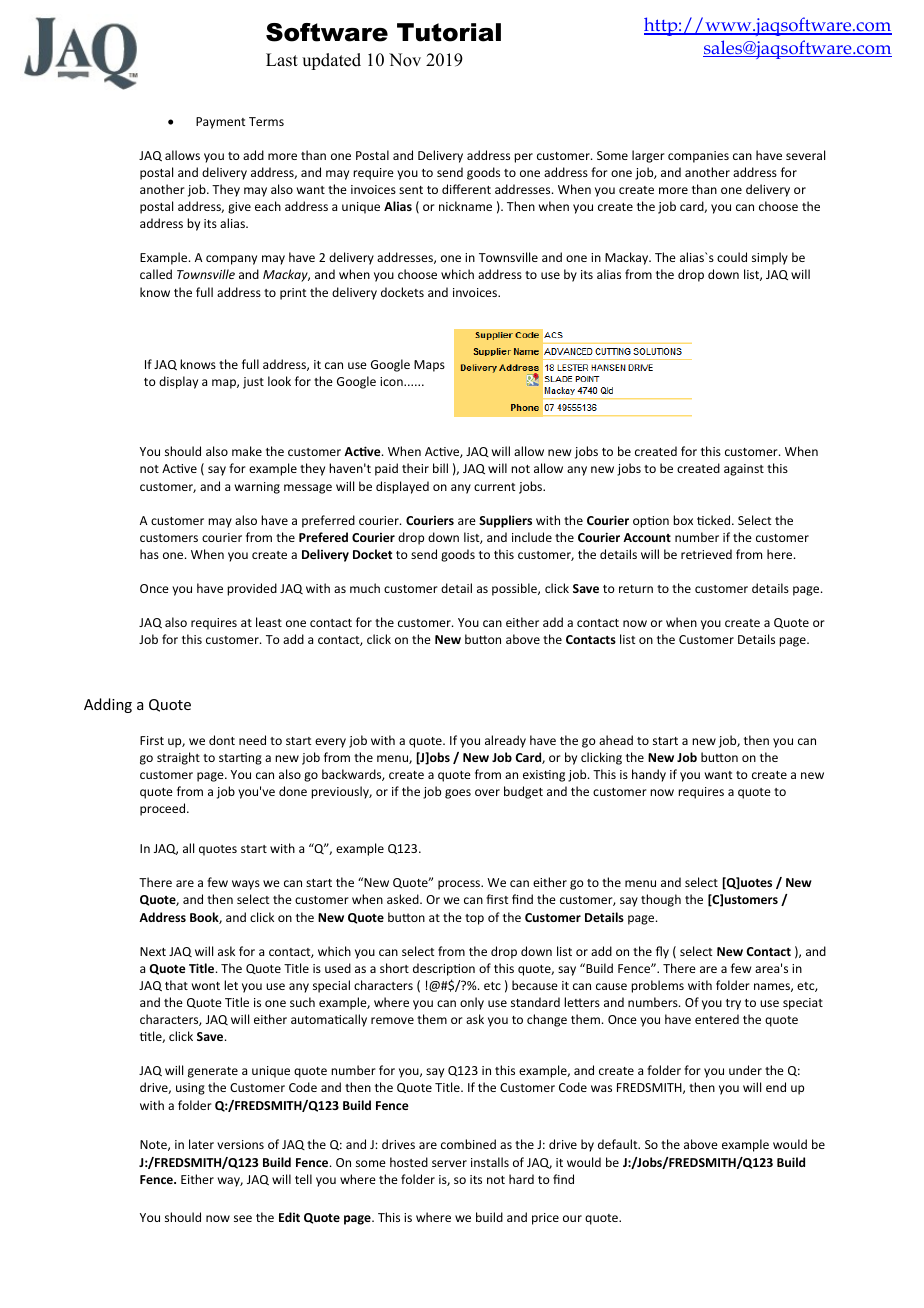 This screenshot has height=1308, width=924. Describe the element at coordinates (449, 32) in the screenshot. I see `Tutorial` at that location.
